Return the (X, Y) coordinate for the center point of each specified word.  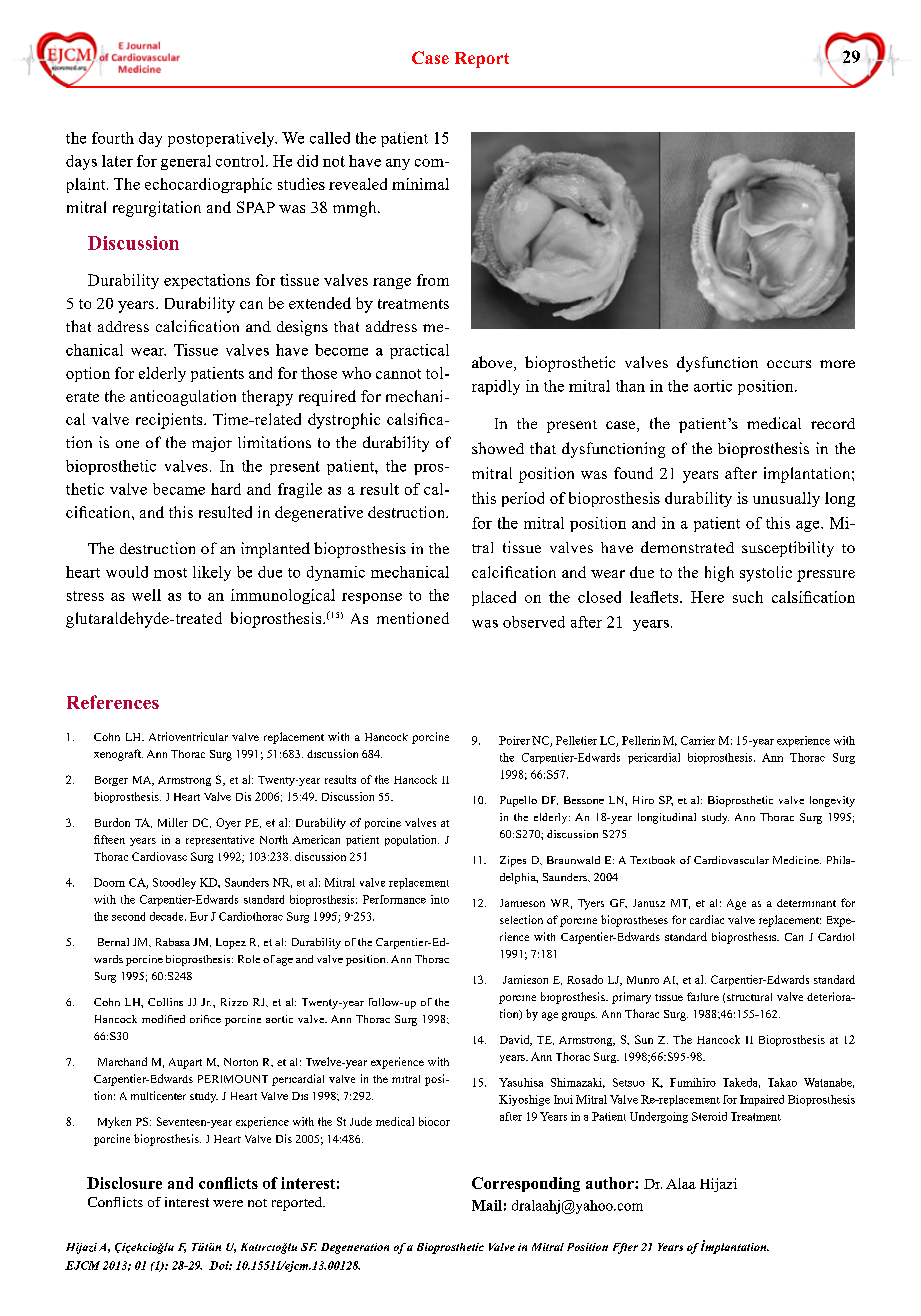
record (833, 423)
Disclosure (124, 1183)
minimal (420, 184)
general (186, 162)
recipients (170, 421)
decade (168, 916)
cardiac (707, 919)
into (440, 899)
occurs (789, 364)
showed (498, 448)
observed (534, 622)
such (748, 597)
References (113, 702)
